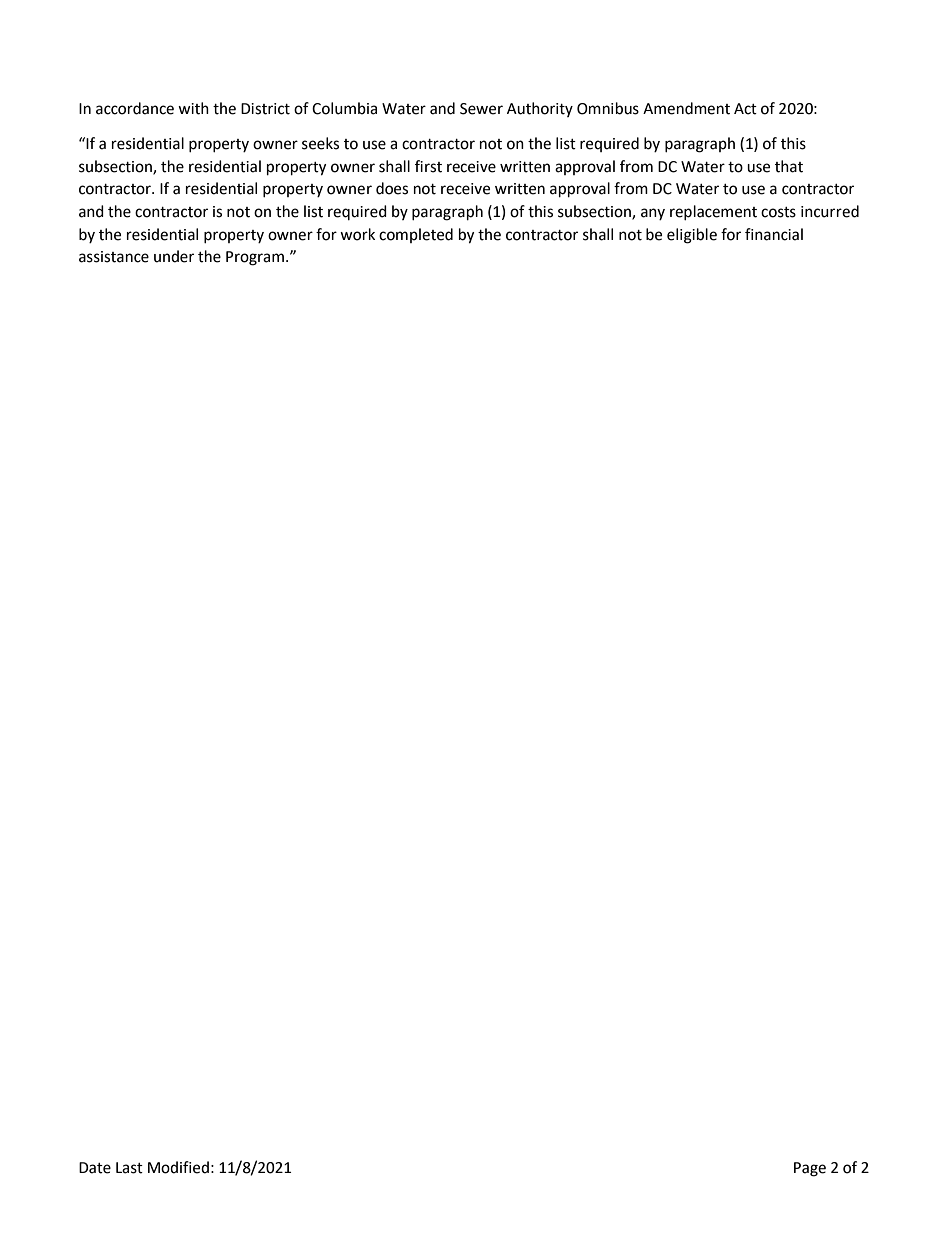  I want to click on work, so click(357, 234).
